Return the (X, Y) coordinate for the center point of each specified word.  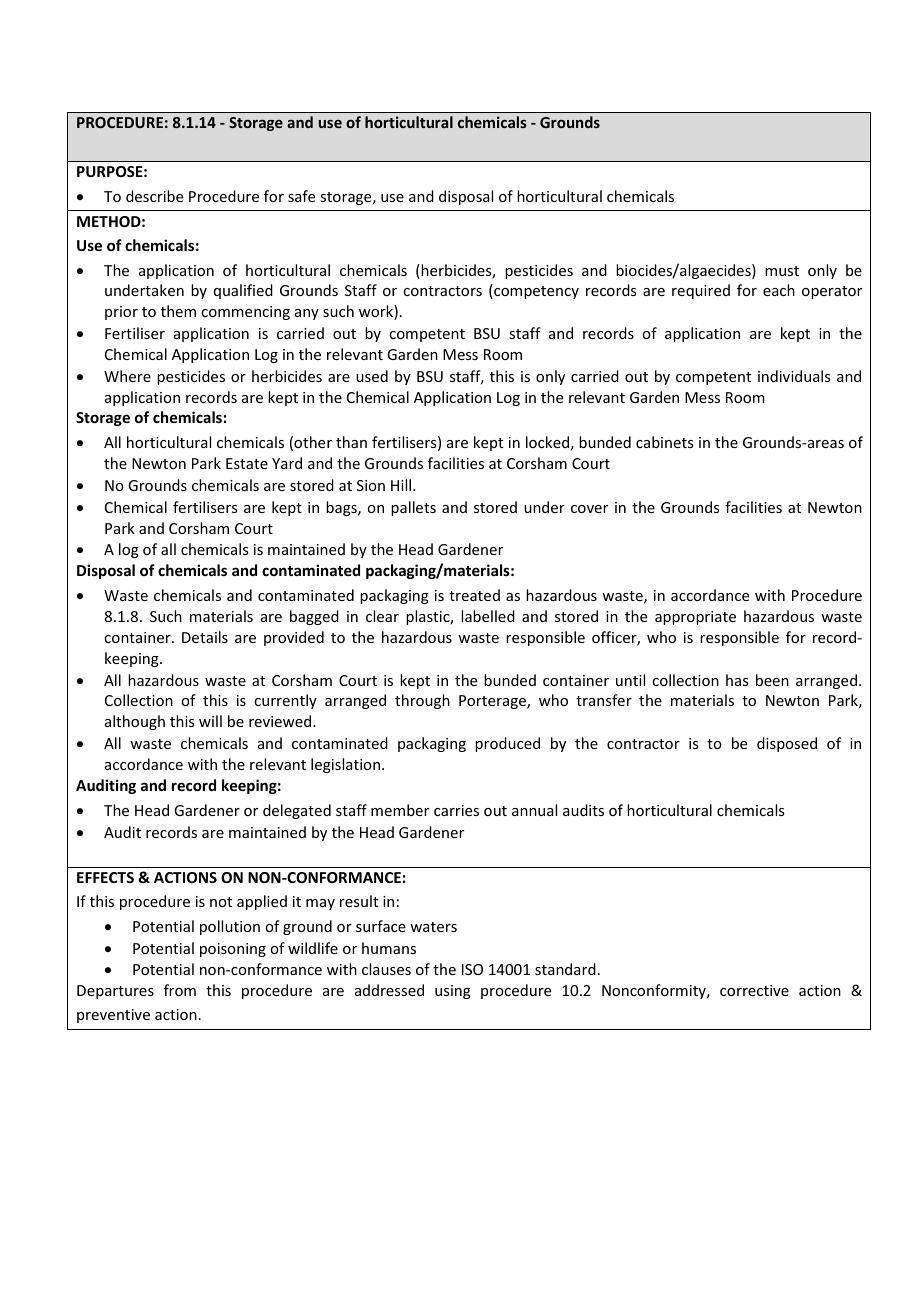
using (453, 992)
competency (535, 291)
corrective (754, 990)
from (180, 990)
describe (154, 196)
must (782, 271)
